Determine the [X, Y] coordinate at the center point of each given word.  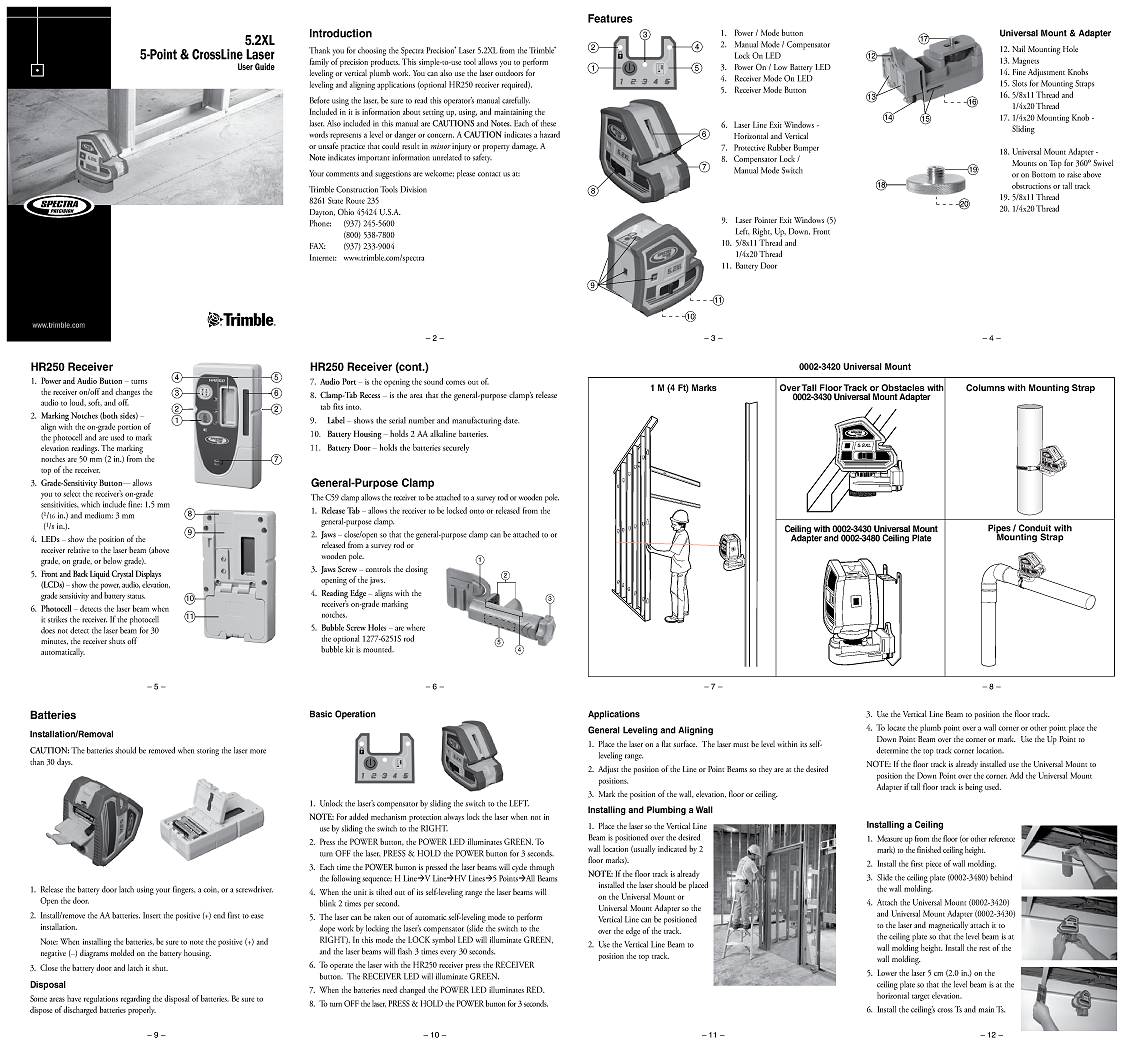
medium [99, 515]
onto [476, 511]
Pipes [1000, 530]
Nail [1018, 48]
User [245, 66]
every [448, 953]
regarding [135, 999]
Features [610, 18]
